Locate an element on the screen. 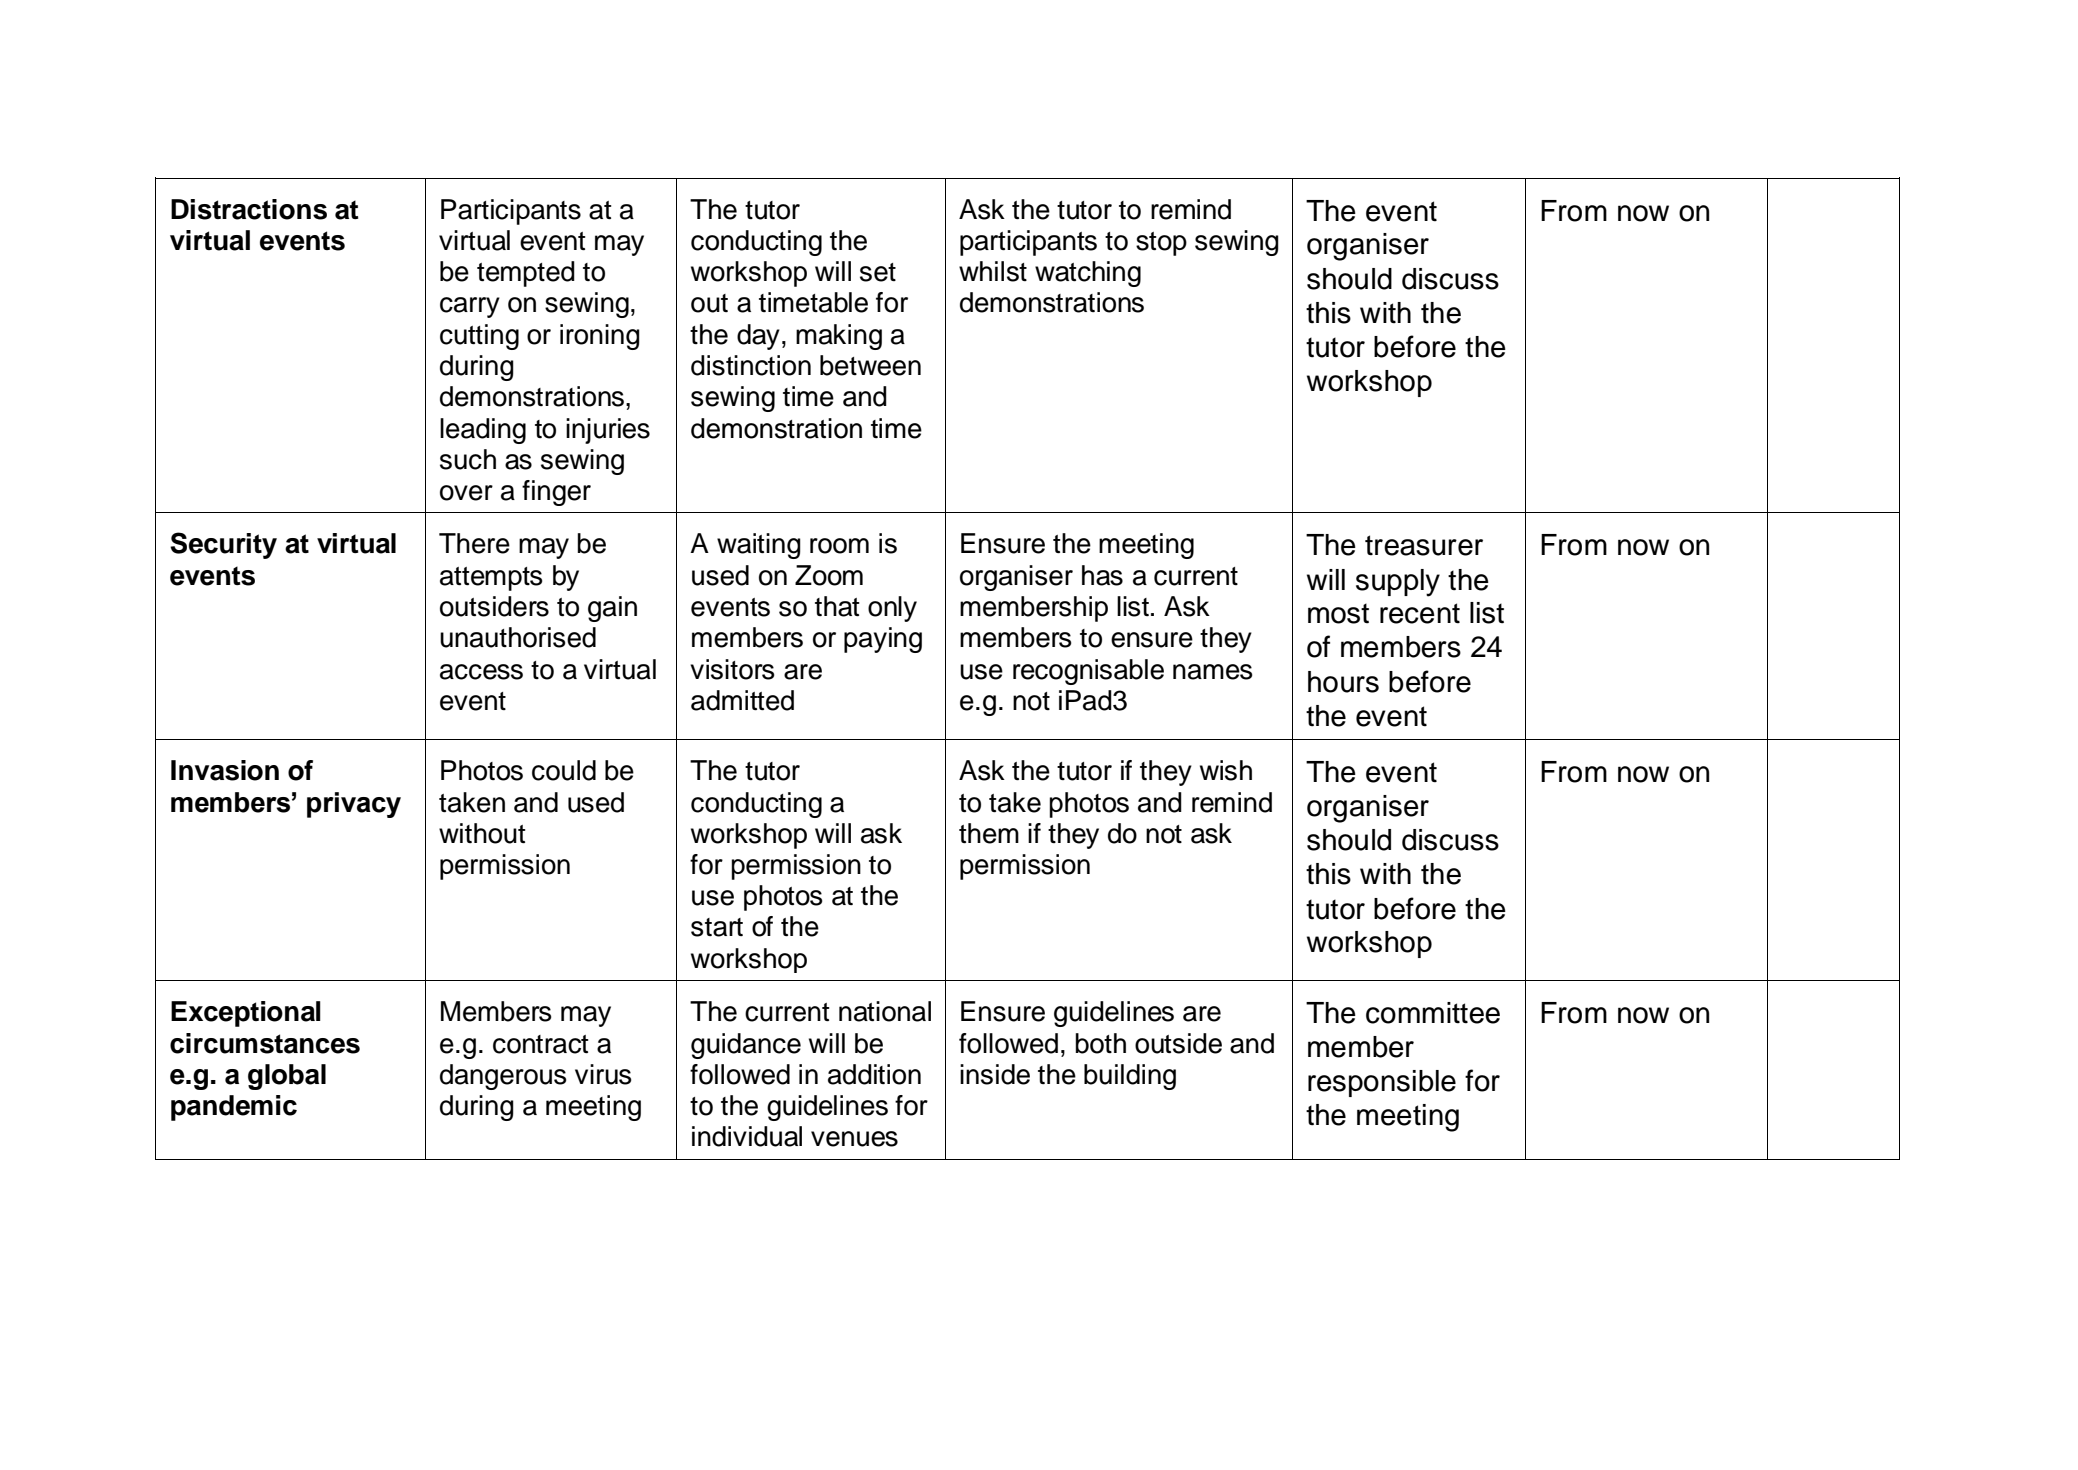 The width and height of the screenshot is (2078, 1470). admitted is located at coordinates (742, 700).
